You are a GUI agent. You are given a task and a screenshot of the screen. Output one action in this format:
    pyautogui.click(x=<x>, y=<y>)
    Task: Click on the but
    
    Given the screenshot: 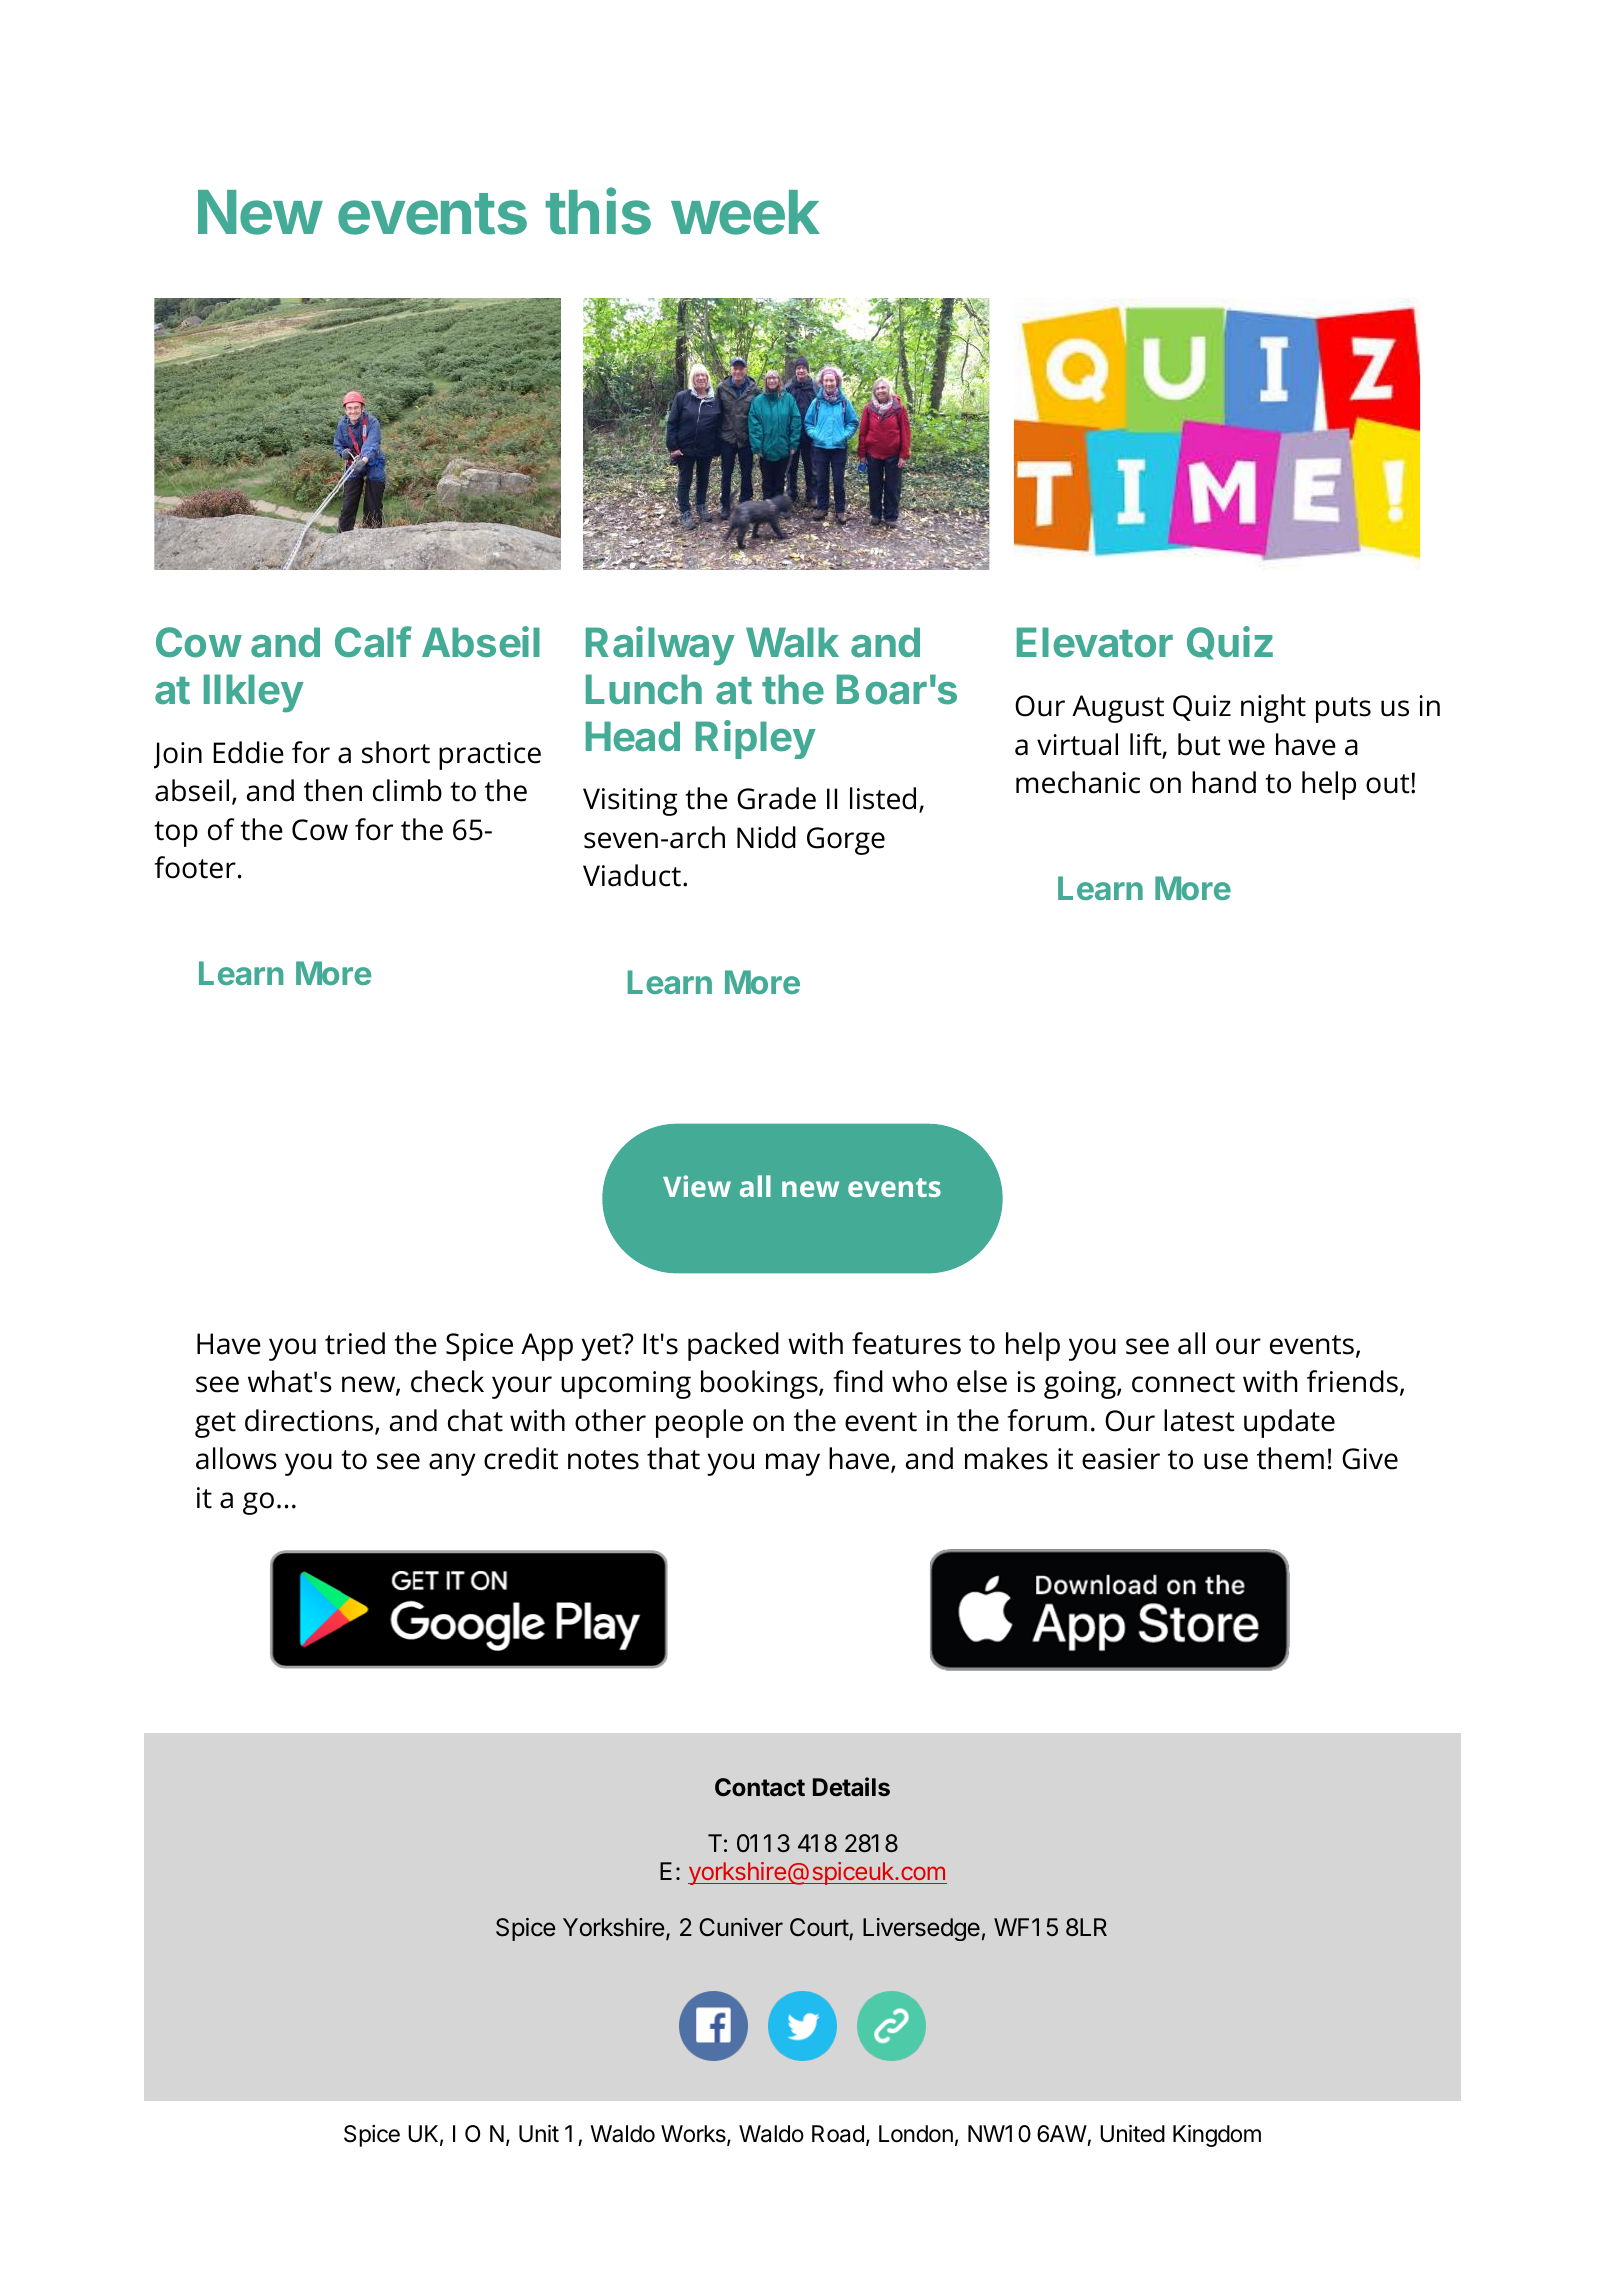 What is the action you would take?
    pyautogui.click(x=1199, y=744)
